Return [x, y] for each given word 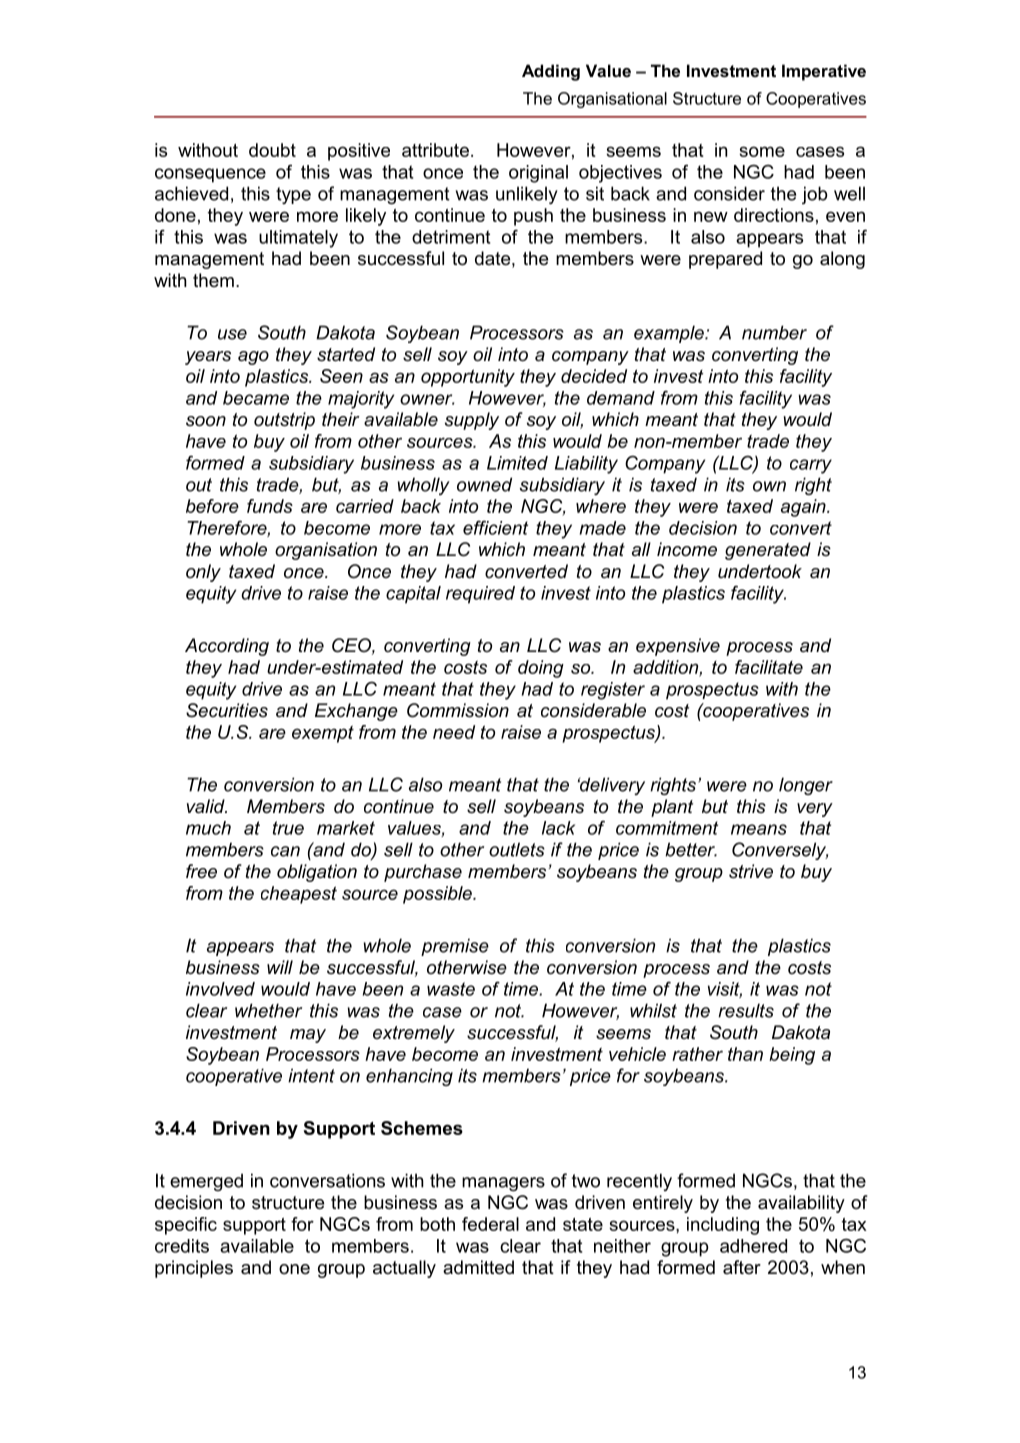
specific [186, 1226]
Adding [551, 72]
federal [490, 1224]
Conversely [780, 851]
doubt [272, 150]
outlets [517, 849]
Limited [517, 463]
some [762, 151]
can [285, 851]
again [804, 508]
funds [270, 506]
